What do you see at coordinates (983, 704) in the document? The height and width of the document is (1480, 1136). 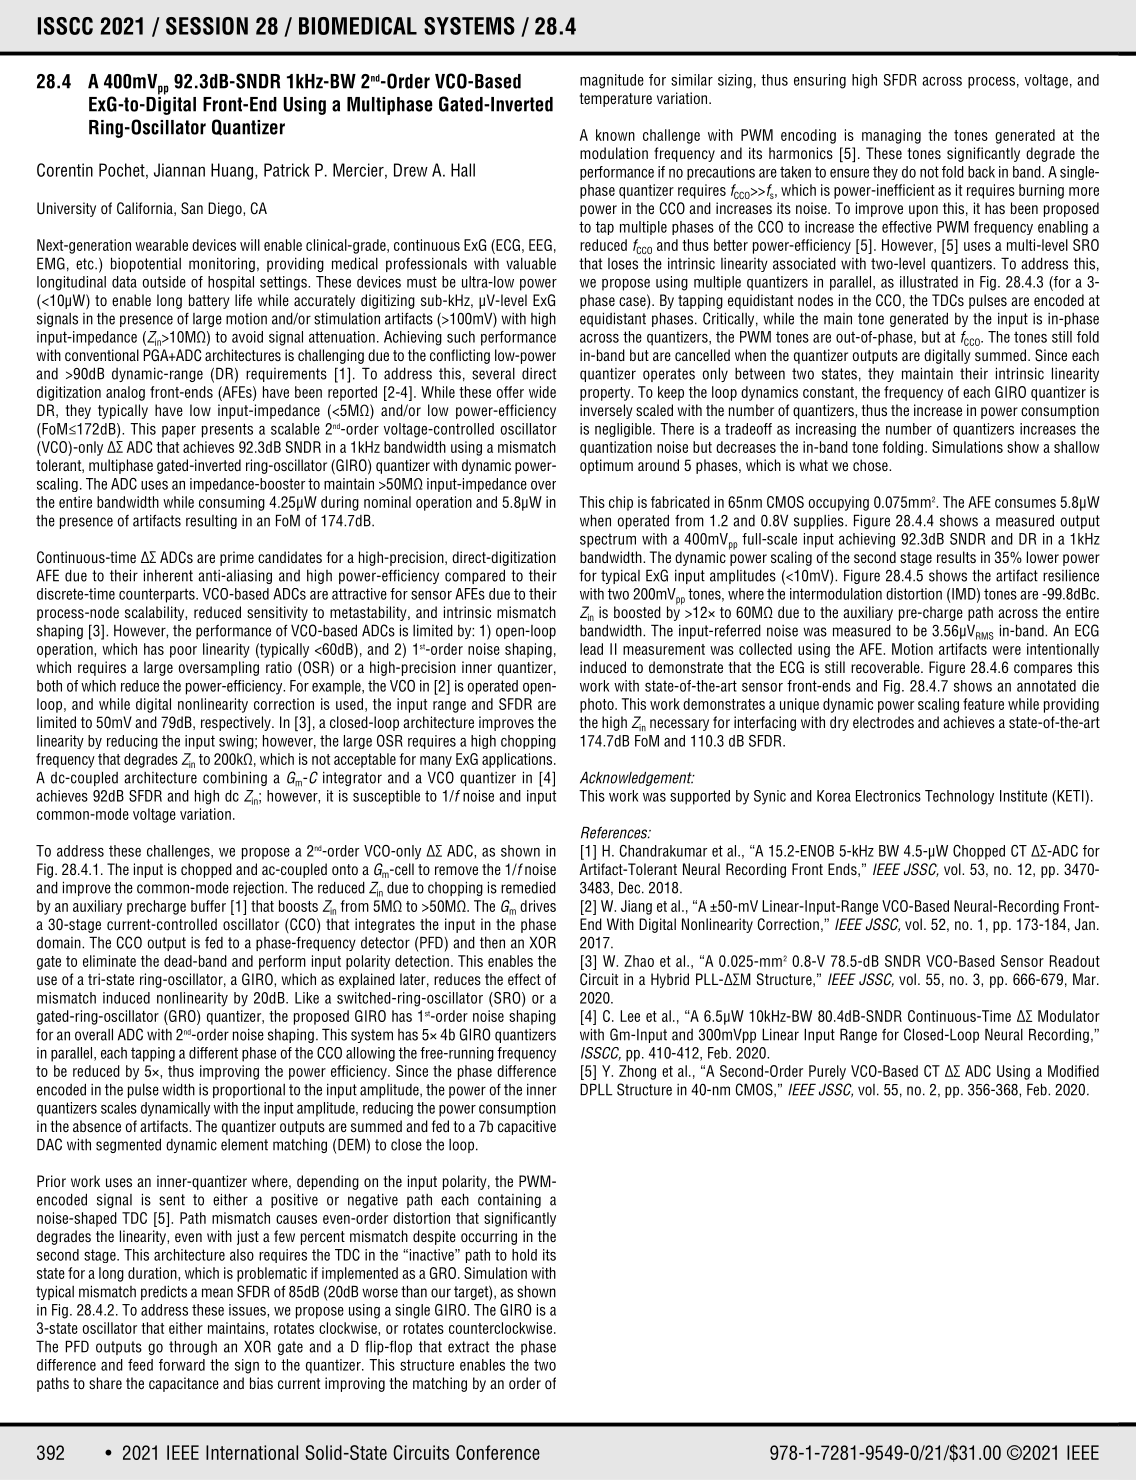 I see `feature` at bounding box center [983, 704].
